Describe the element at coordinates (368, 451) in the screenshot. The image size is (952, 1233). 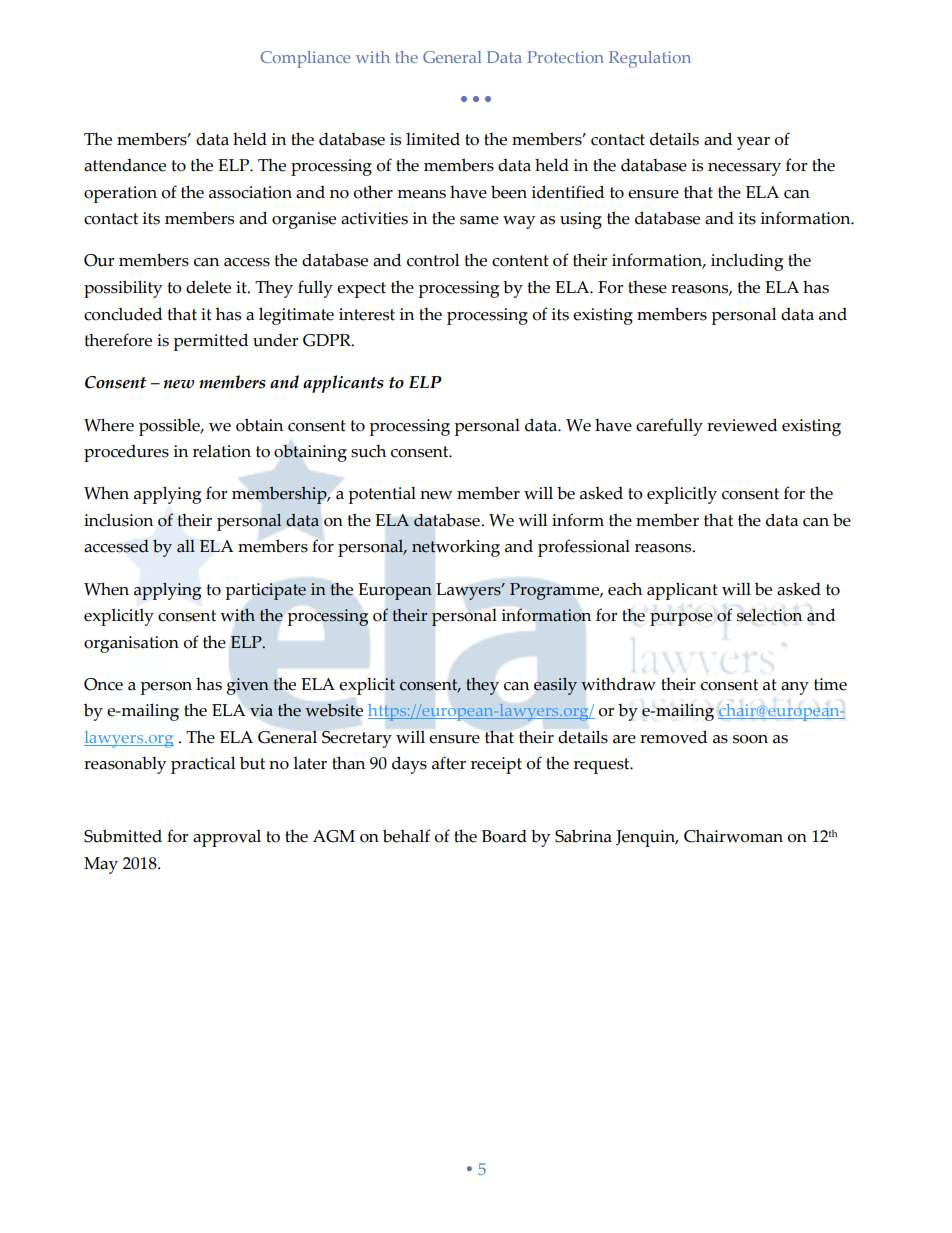
I see `such` at that location.
